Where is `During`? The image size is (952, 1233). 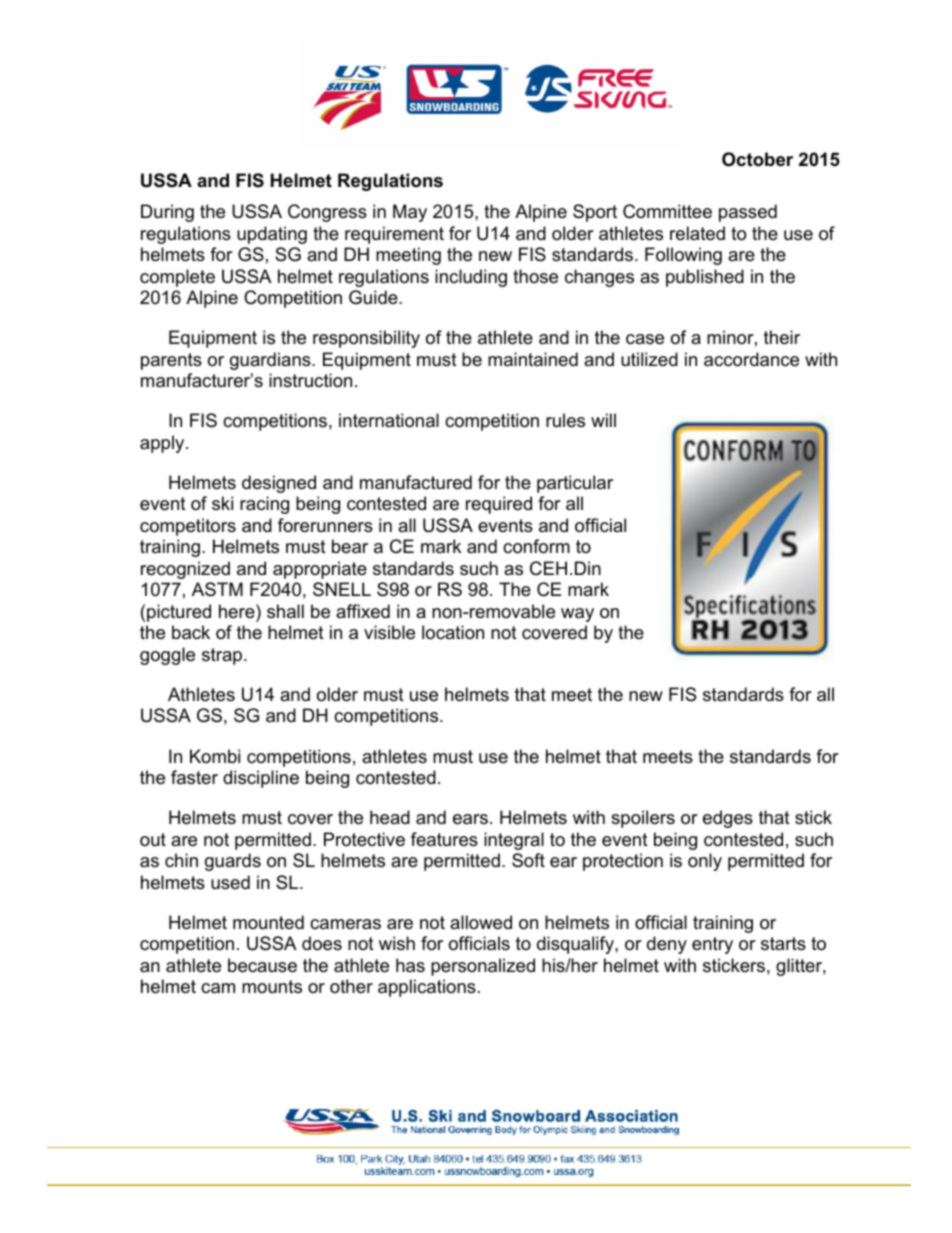 During is located at coordinates (167, 213).
